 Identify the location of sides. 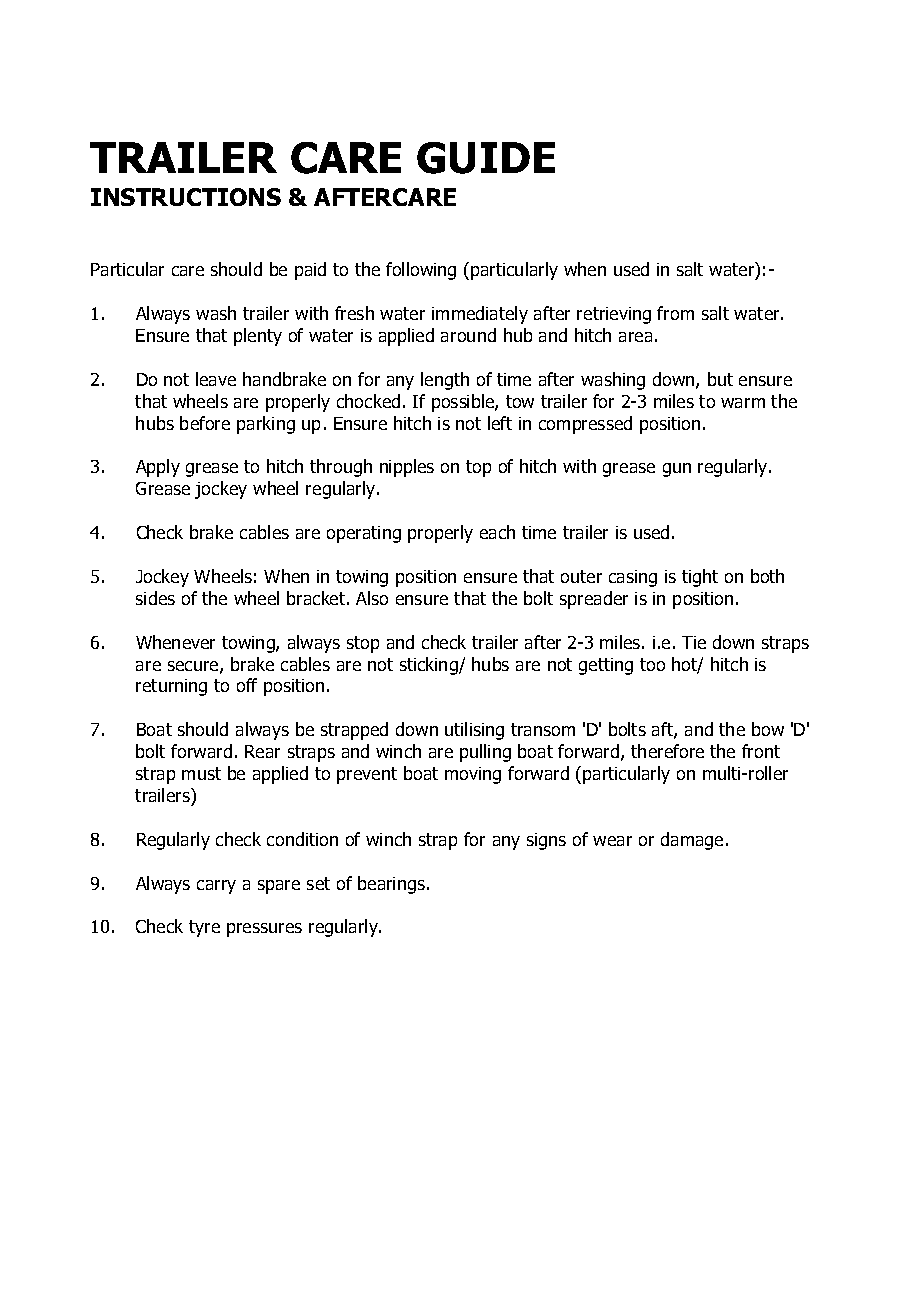
(155, 598).
